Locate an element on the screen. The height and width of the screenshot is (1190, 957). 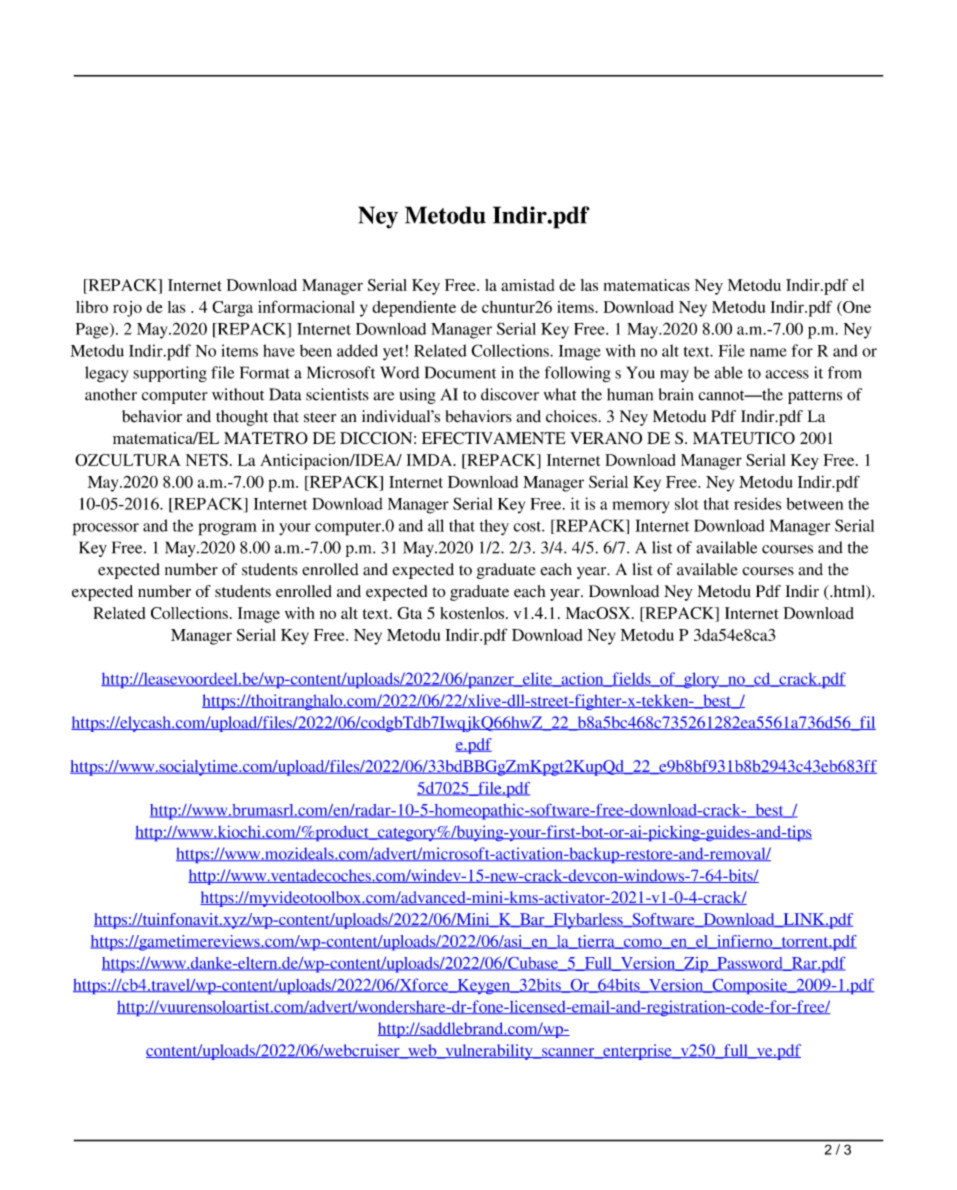
NETS is located at coordinates (207, 460).
